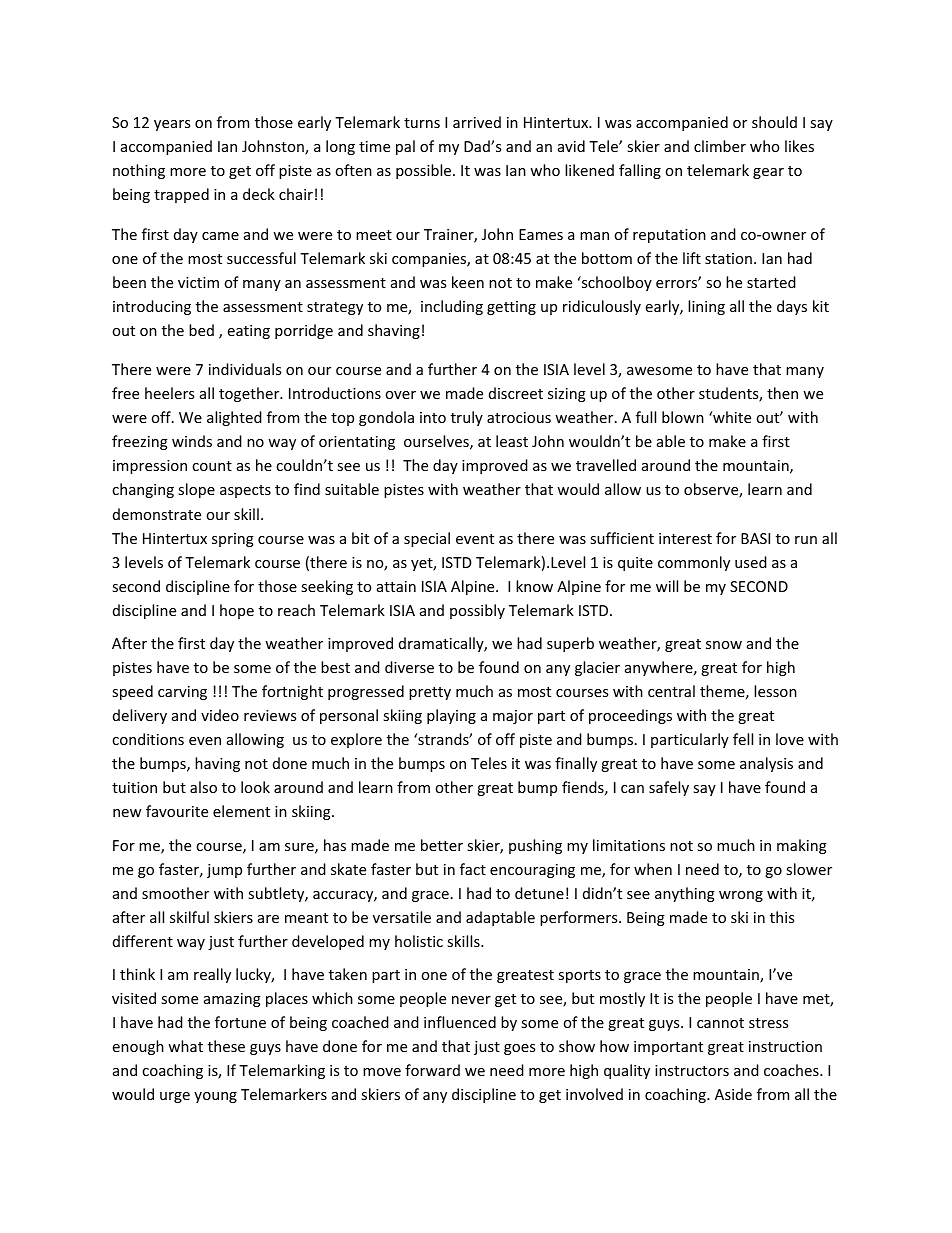 Image resolution: width=952 pixels, height=1233 pixels. I want to click on forward, so click(432, 1070).
